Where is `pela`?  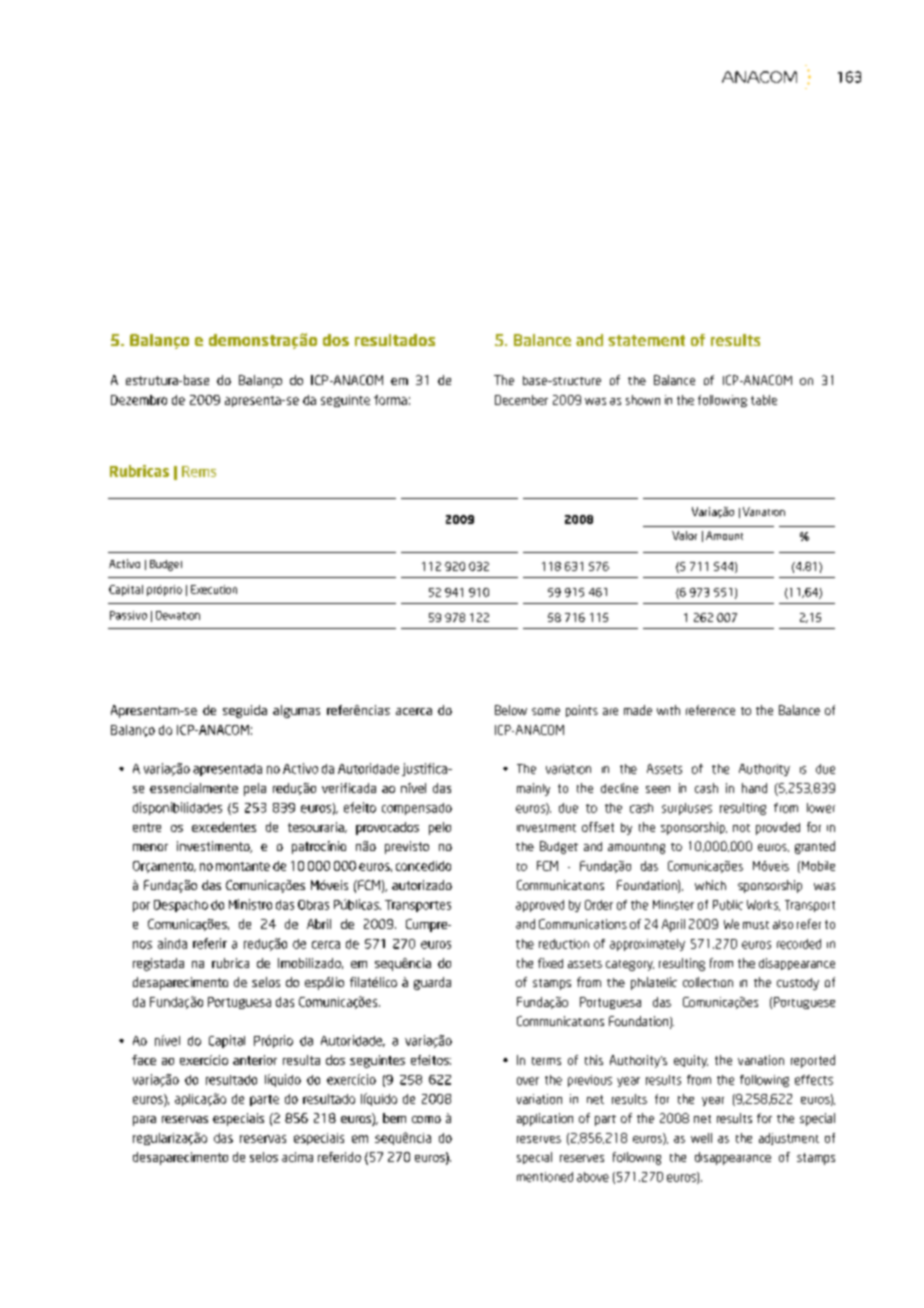 pela is located at coordinates (255, 789).
